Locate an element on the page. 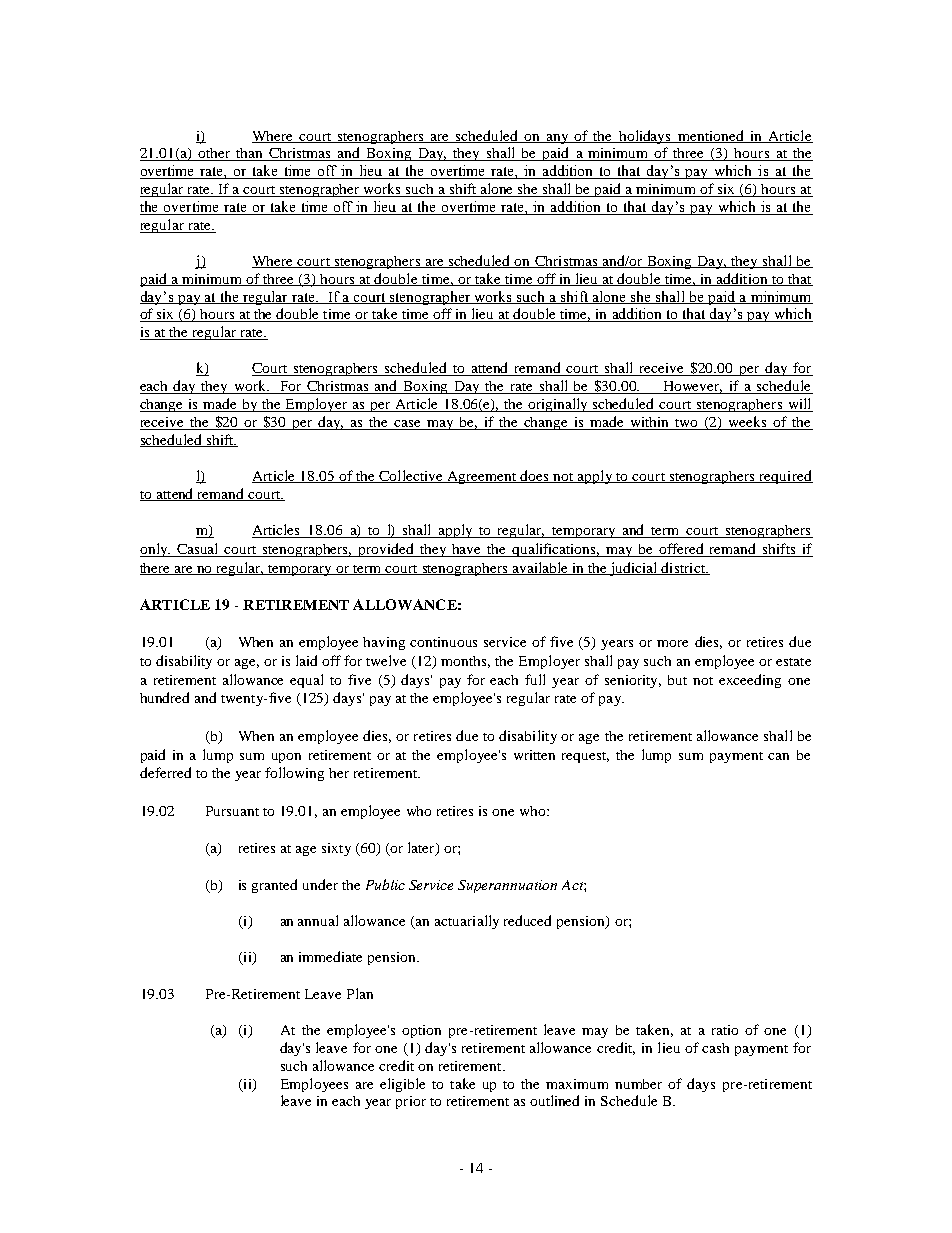  Agreement is located at coordinates (482, 477).
